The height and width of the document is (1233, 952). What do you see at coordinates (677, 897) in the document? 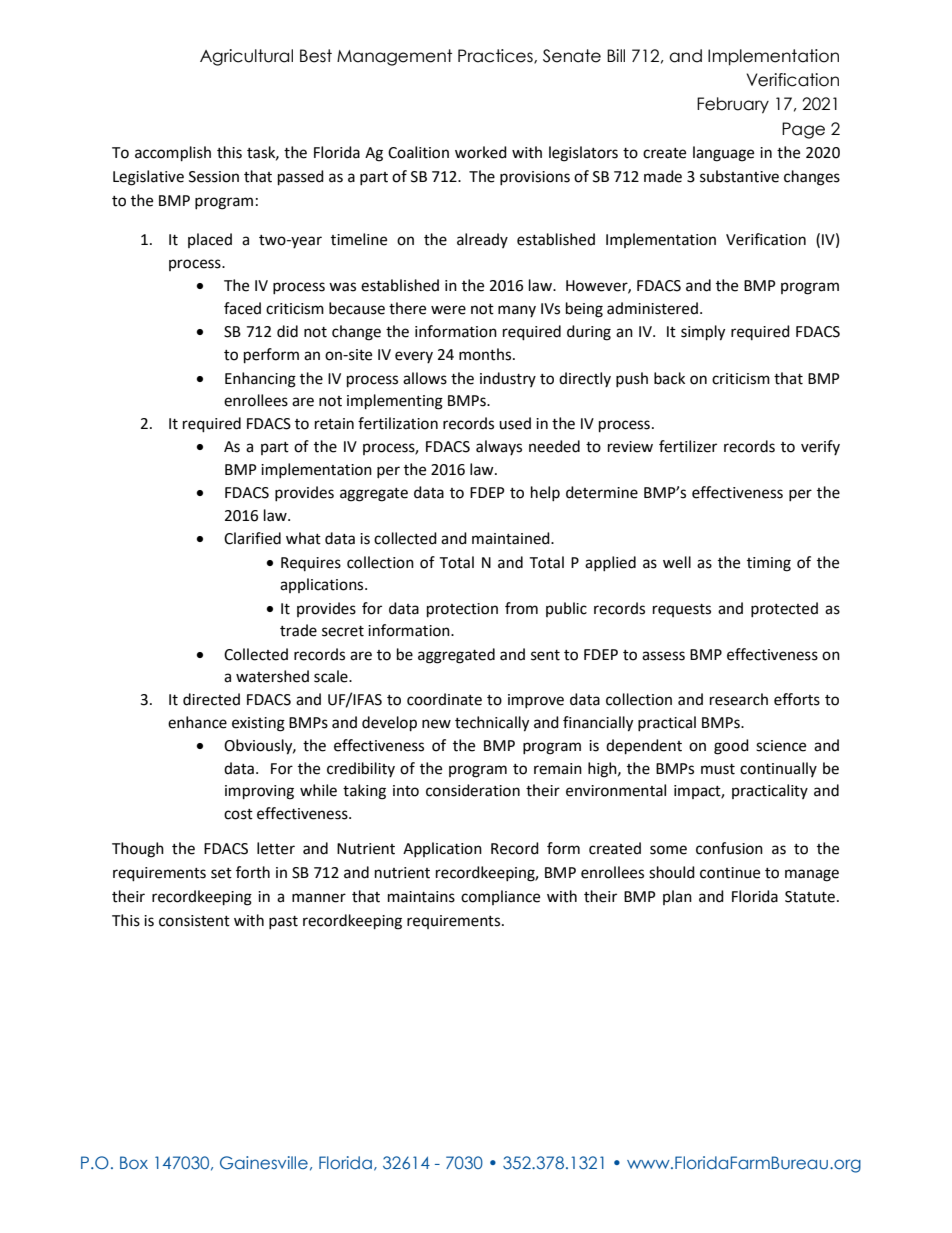
I see `plan` at bounding box center [677, 897].
